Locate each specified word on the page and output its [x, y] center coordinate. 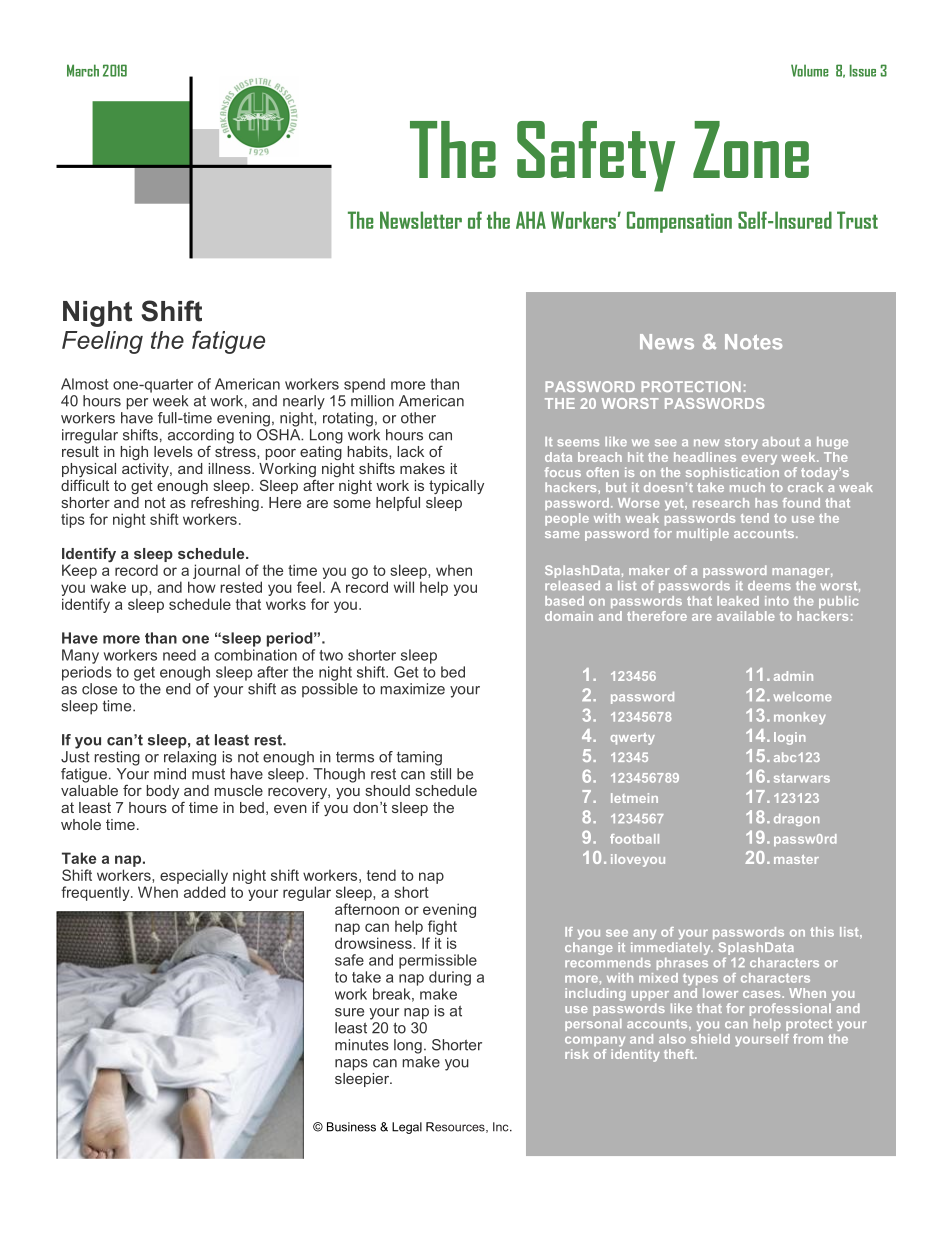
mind [170, 774]
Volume [810, 70]
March [83, 70]
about [781, 442]
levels [173, 451]
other [418, 418]
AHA [531, 220]
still [440, 772]
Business [351, 1127]
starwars [802, 778]
